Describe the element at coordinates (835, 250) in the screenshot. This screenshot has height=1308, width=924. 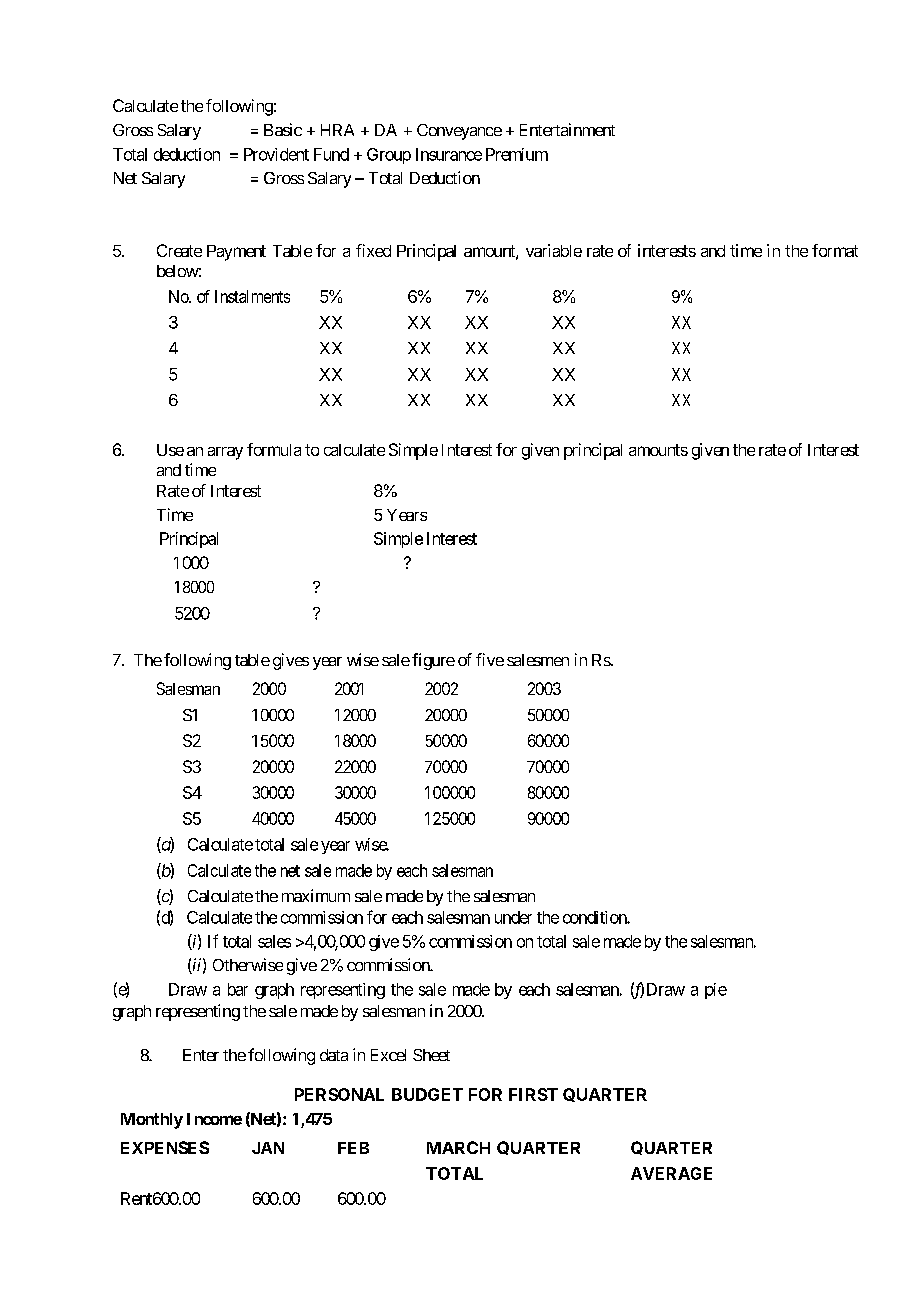
I see `format` at that location.
